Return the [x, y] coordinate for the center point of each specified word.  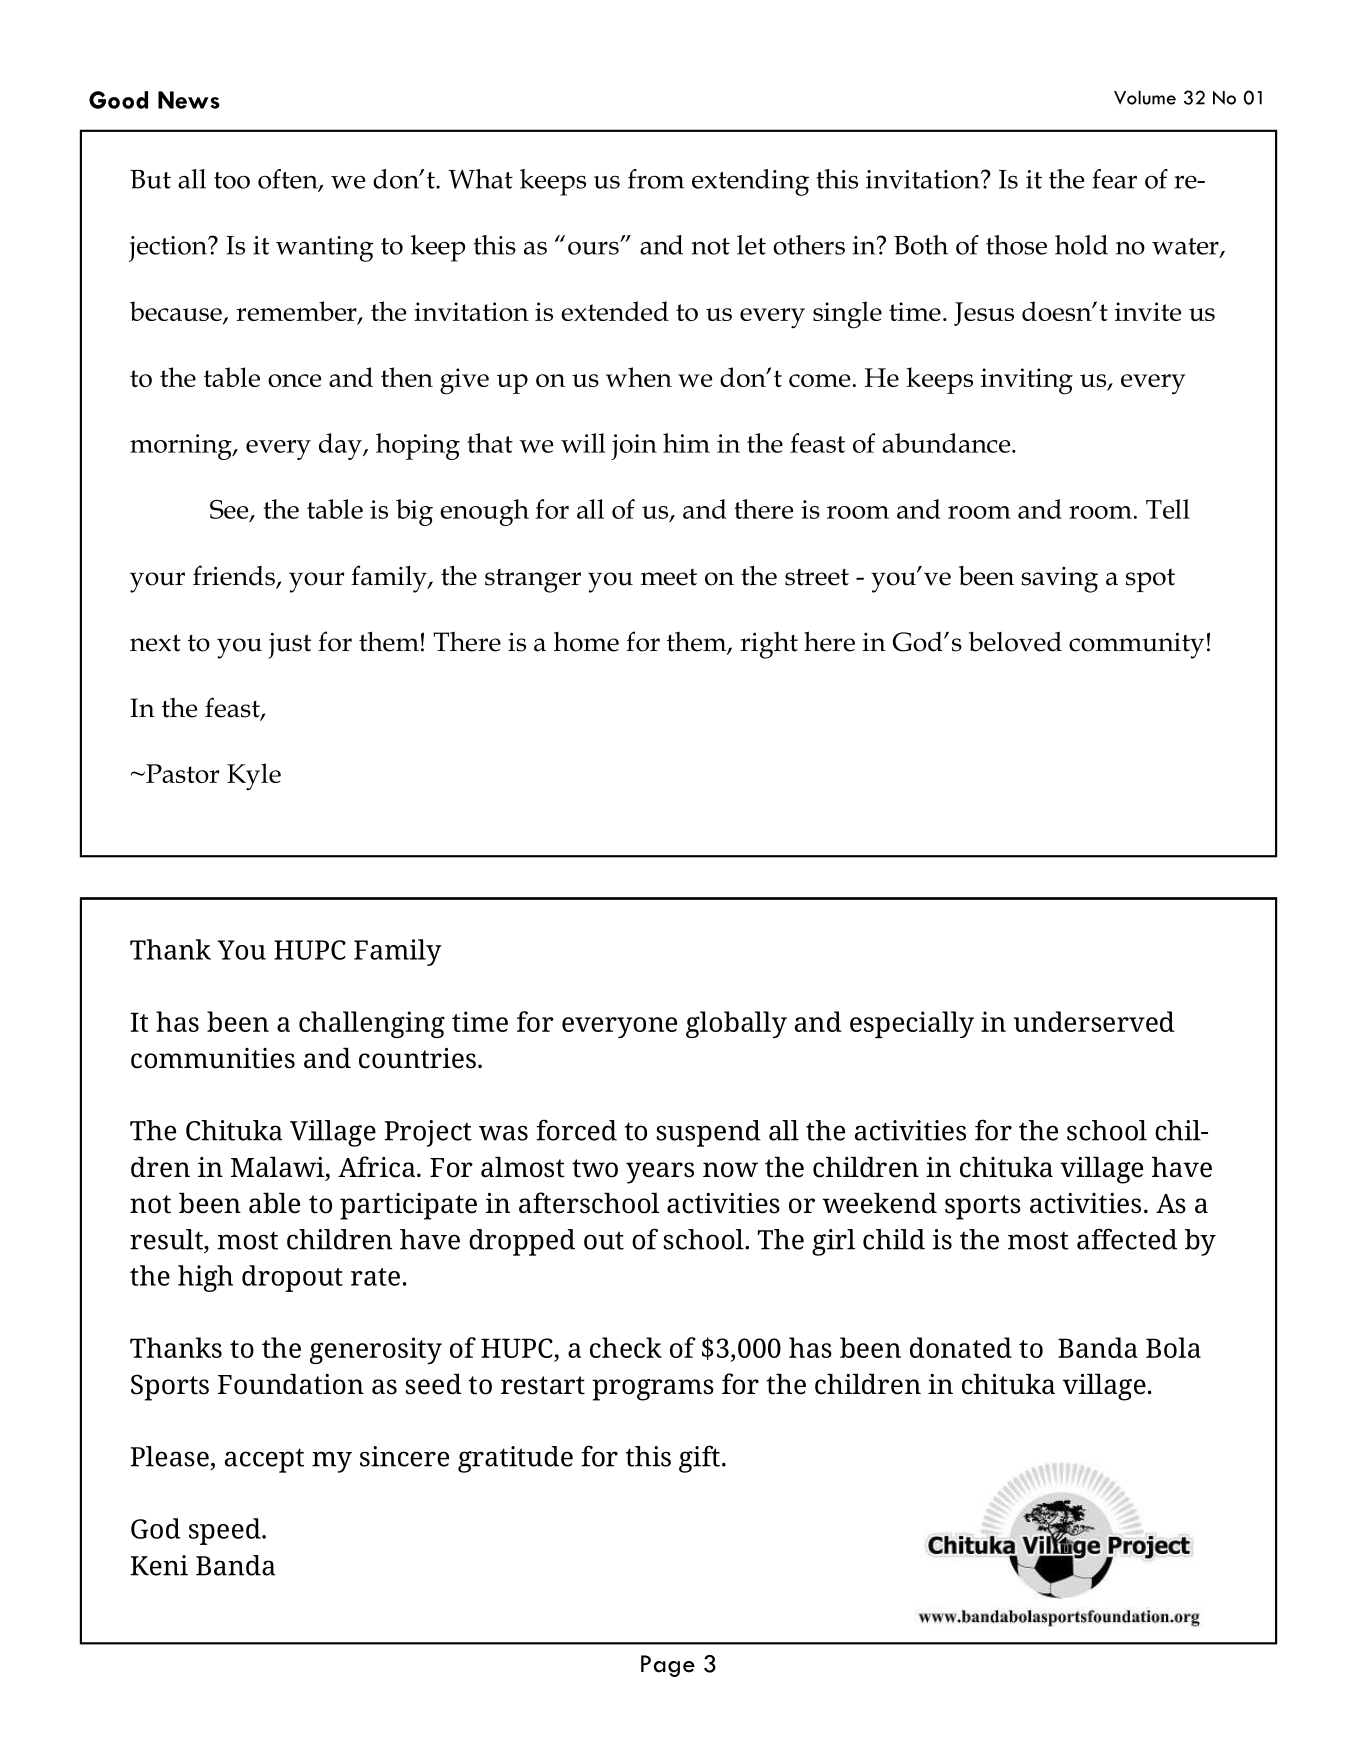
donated [961, 1347]
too [232, 180]
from [656, 179]
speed [226, 1531]
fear [1114, 179]
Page [668, 1666]
